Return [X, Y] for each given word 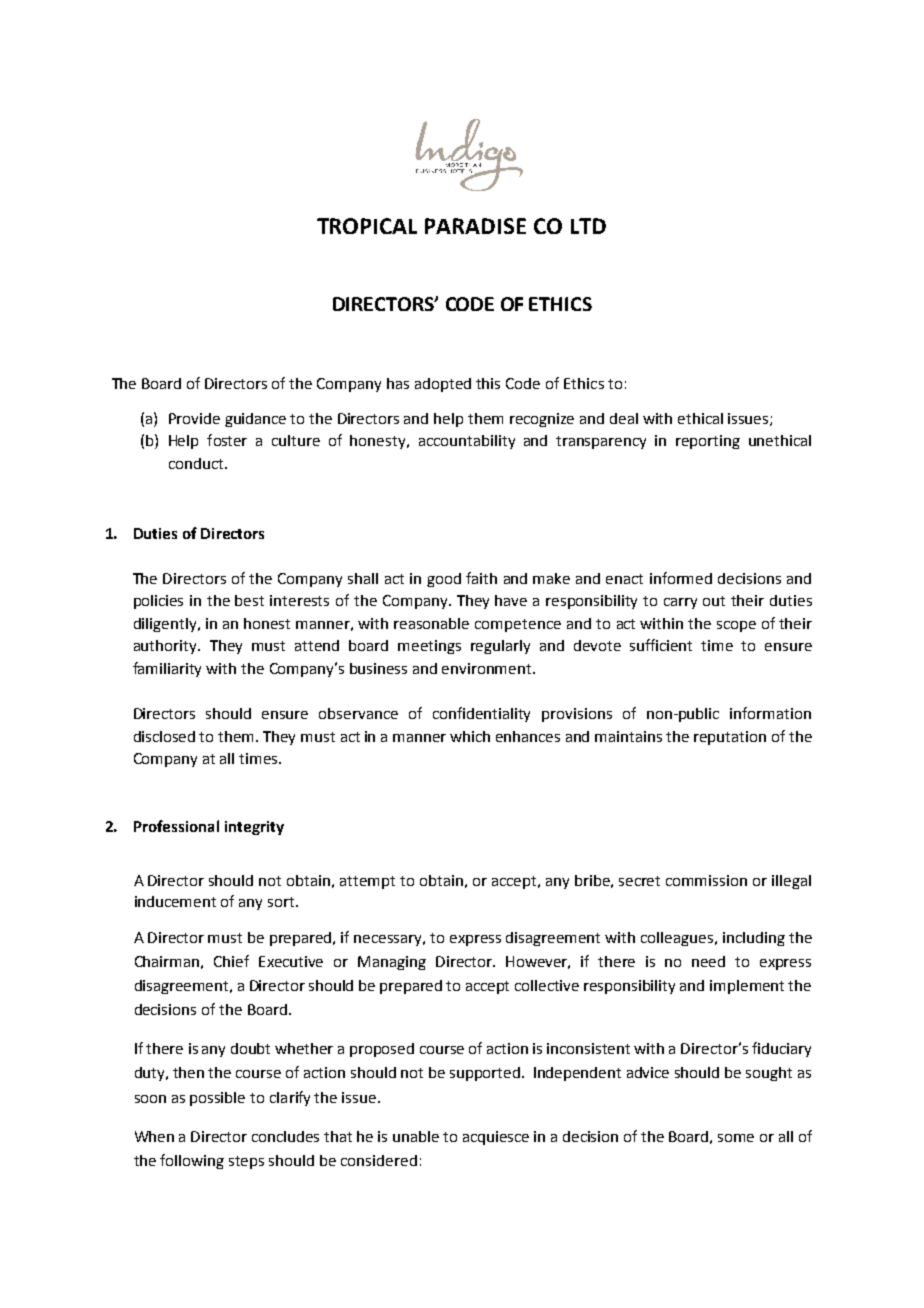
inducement [175, 901]
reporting [708, 442]
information [770, 713]
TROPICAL [367, 226]
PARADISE [475, 226]
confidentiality [481, 714]
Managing [392, 963]
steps [246, 1162]
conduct [197, 463]
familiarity [167, 669]
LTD [588, 226]
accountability [467, 442]
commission [706, 880]
